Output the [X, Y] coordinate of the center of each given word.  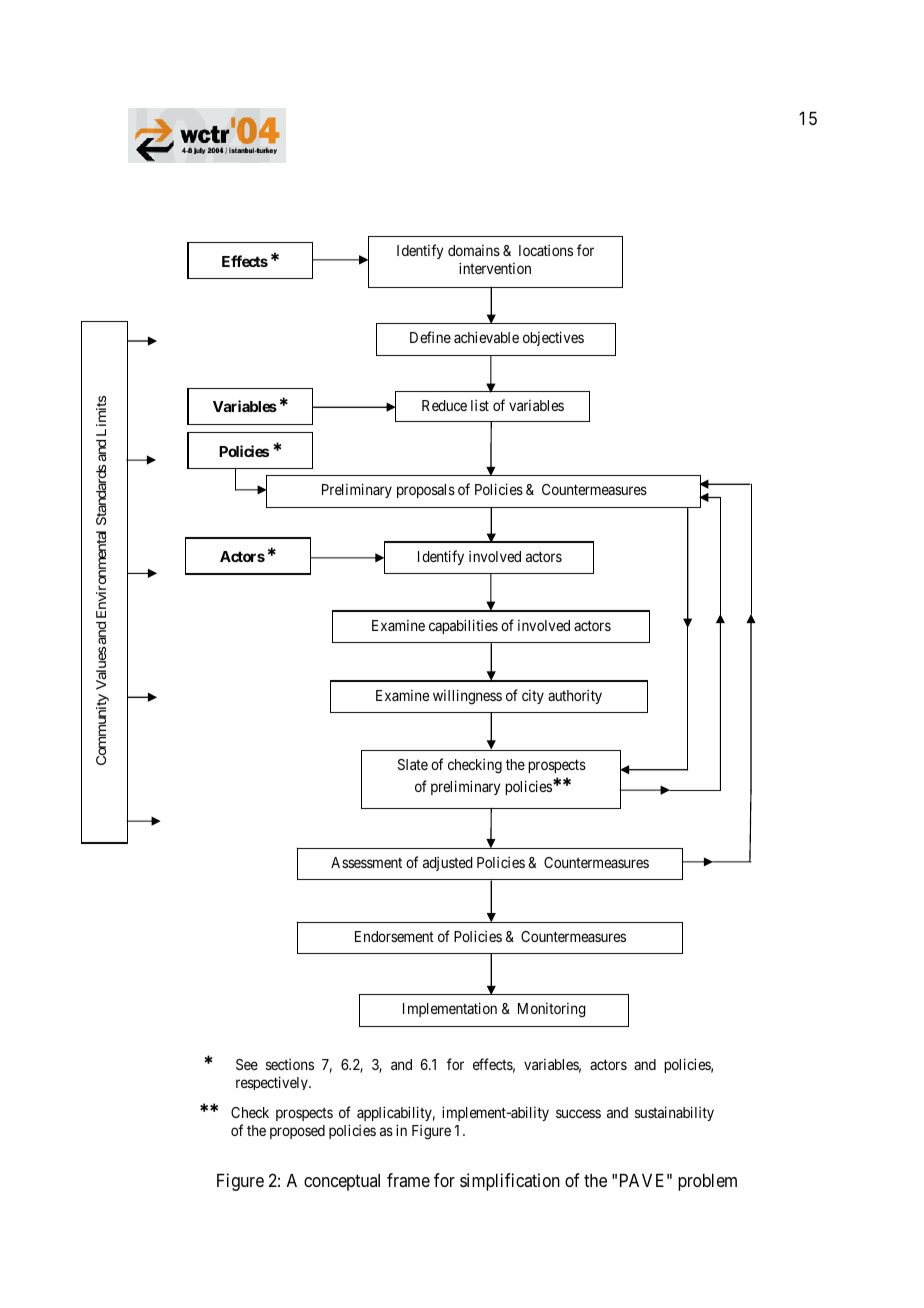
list [480, 405]
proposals [426, 491]
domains [474, 250]
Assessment [366, 862]
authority [575, 696]
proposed [297, 1132]
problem [707, 1182]
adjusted [448, 864]
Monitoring [552, 1010]
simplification [510, 1182]
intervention [495, 268]
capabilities [463, 626]
